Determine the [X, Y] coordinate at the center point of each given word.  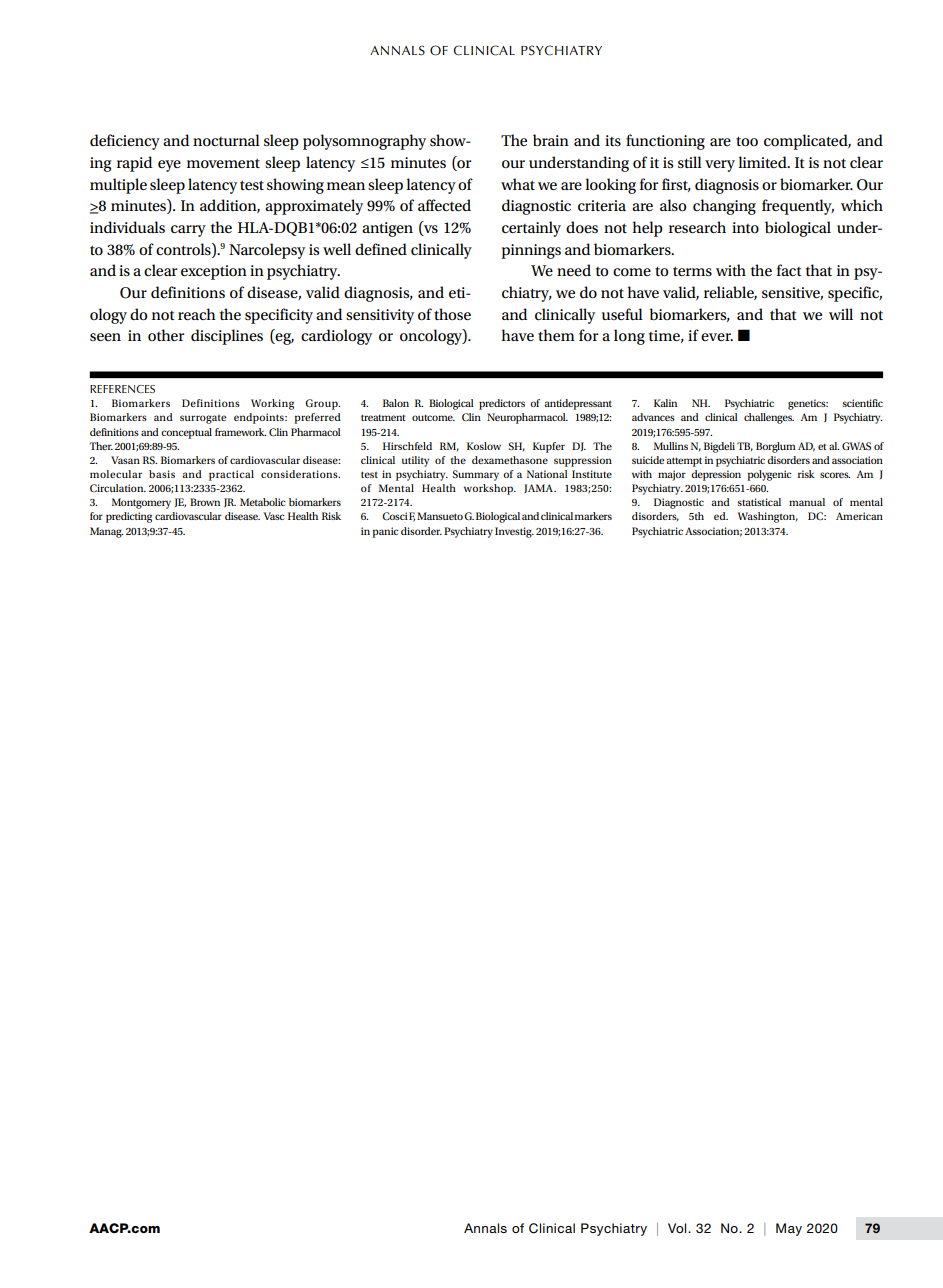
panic [385, 532]
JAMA [540, 488]
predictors [502, 404]
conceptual [186, 433]
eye [169, 166]
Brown [205, 502]
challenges [769, 418]
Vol [678, 1228]
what [518, 184]
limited [763, 162]
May [789, 1229]
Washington [768, 517]
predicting [129, 517]
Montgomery [141, 503]
